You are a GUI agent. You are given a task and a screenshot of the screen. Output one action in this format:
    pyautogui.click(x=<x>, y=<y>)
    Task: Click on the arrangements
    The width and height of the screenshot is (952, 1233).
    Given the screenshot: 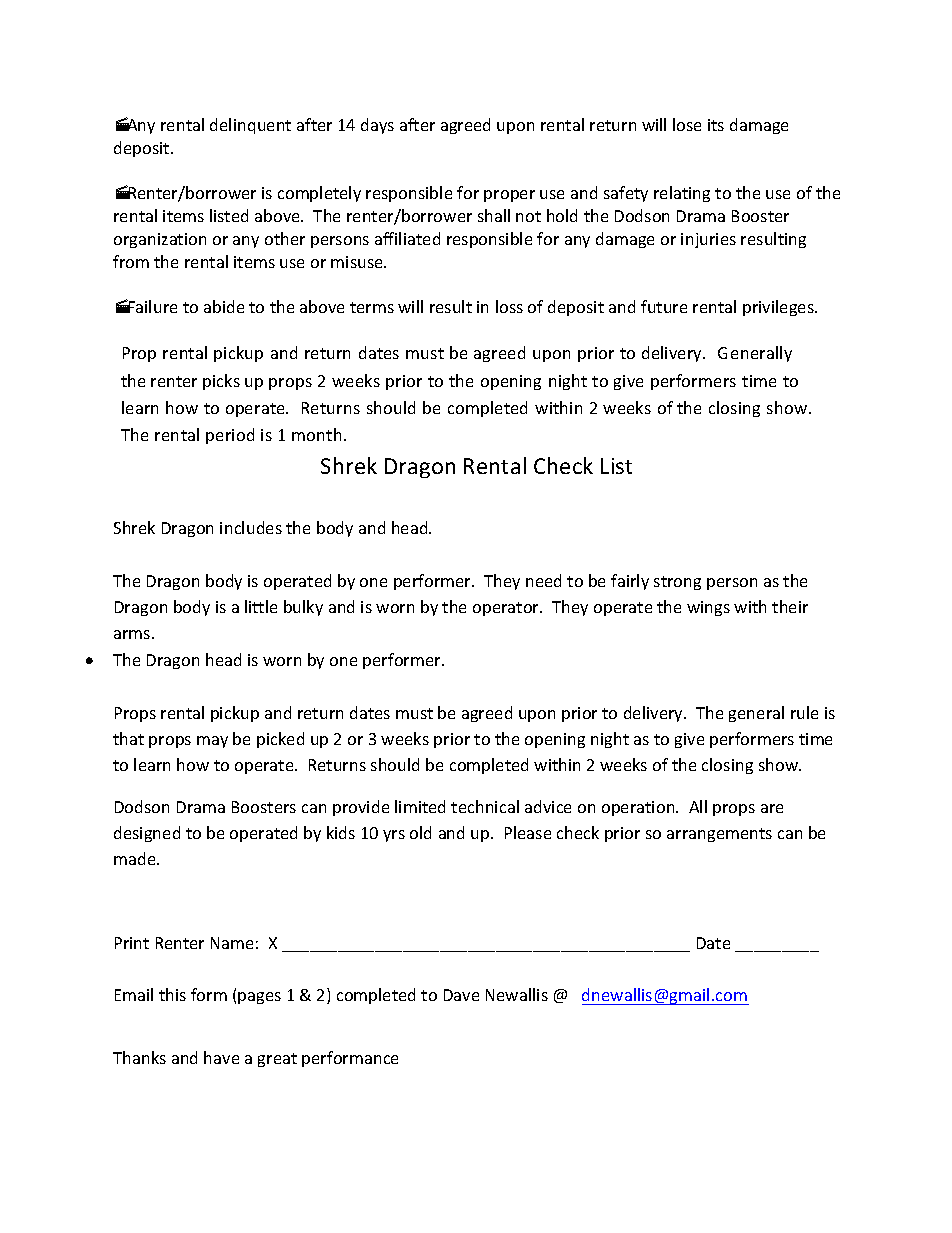 What is the action you would take?
    pyautogui.click(x=719, y=835)
